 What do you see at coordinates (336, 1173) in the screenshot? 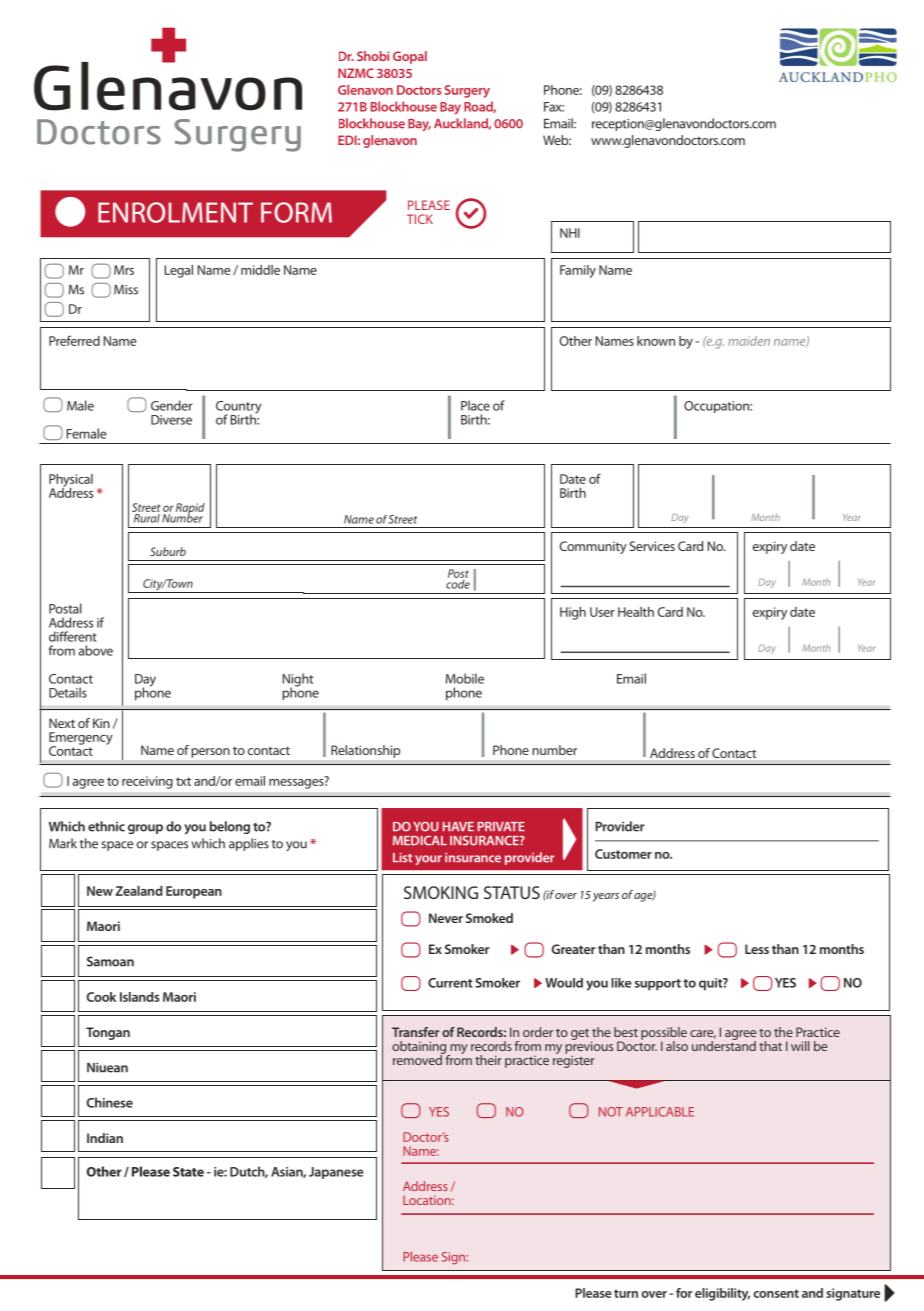
I see `Japanese` at bounding box center [336, 1173].
